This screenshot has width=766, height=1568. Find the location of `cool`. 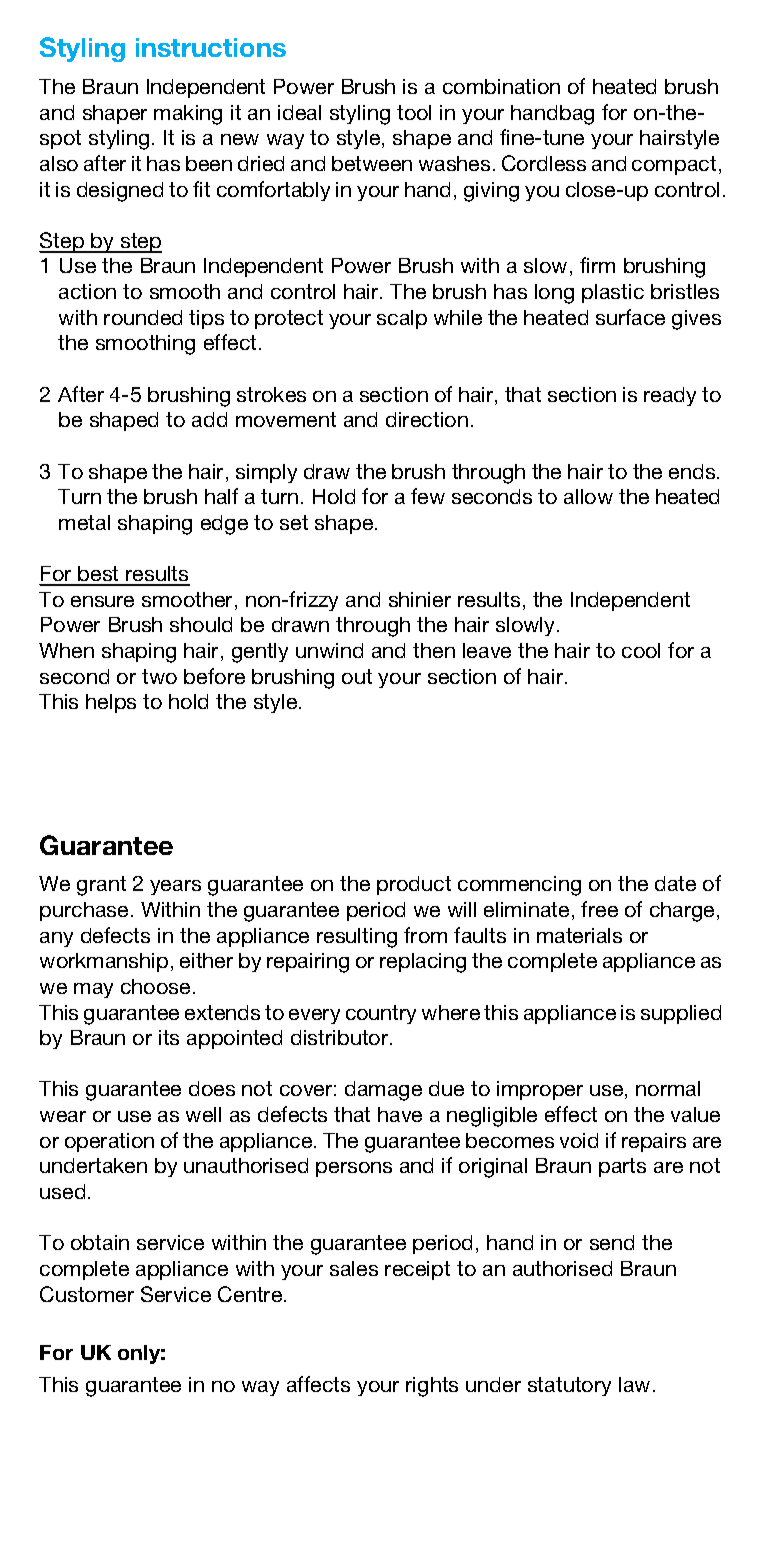

cool is located at coordinates (641, 650).
